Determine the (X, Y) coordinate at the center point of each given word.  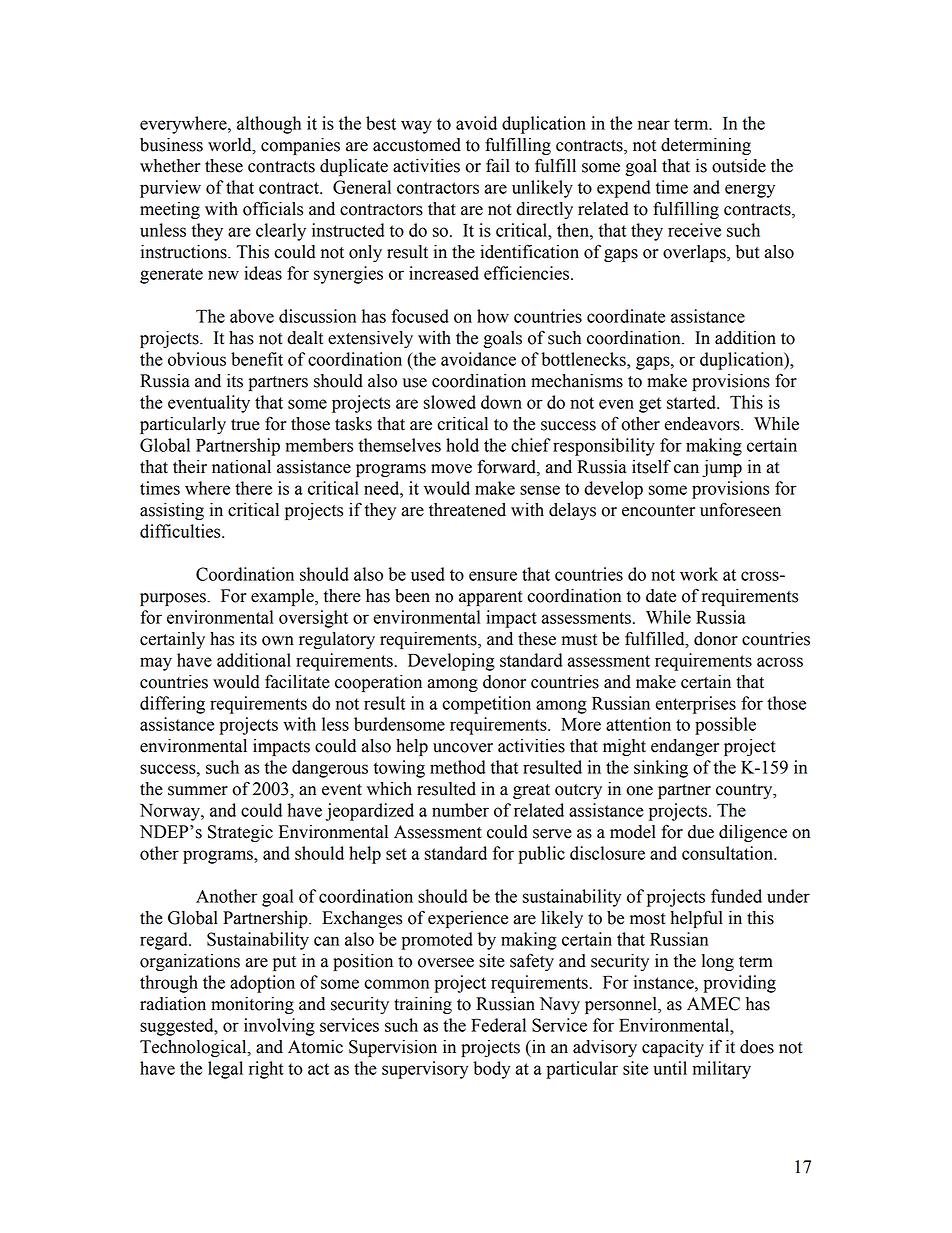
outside (739, 166)
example (283, 597)
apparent (491, 598)
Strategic (240, 833)
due (701, 832)
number (460, 810)
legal (225, 1070)
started (692, 402)
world (231, 145)
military (721, 1070)
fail (498, 165)
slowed (450, 402)
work (699, 574)
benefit (257, 359)
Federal (498, 1025)
